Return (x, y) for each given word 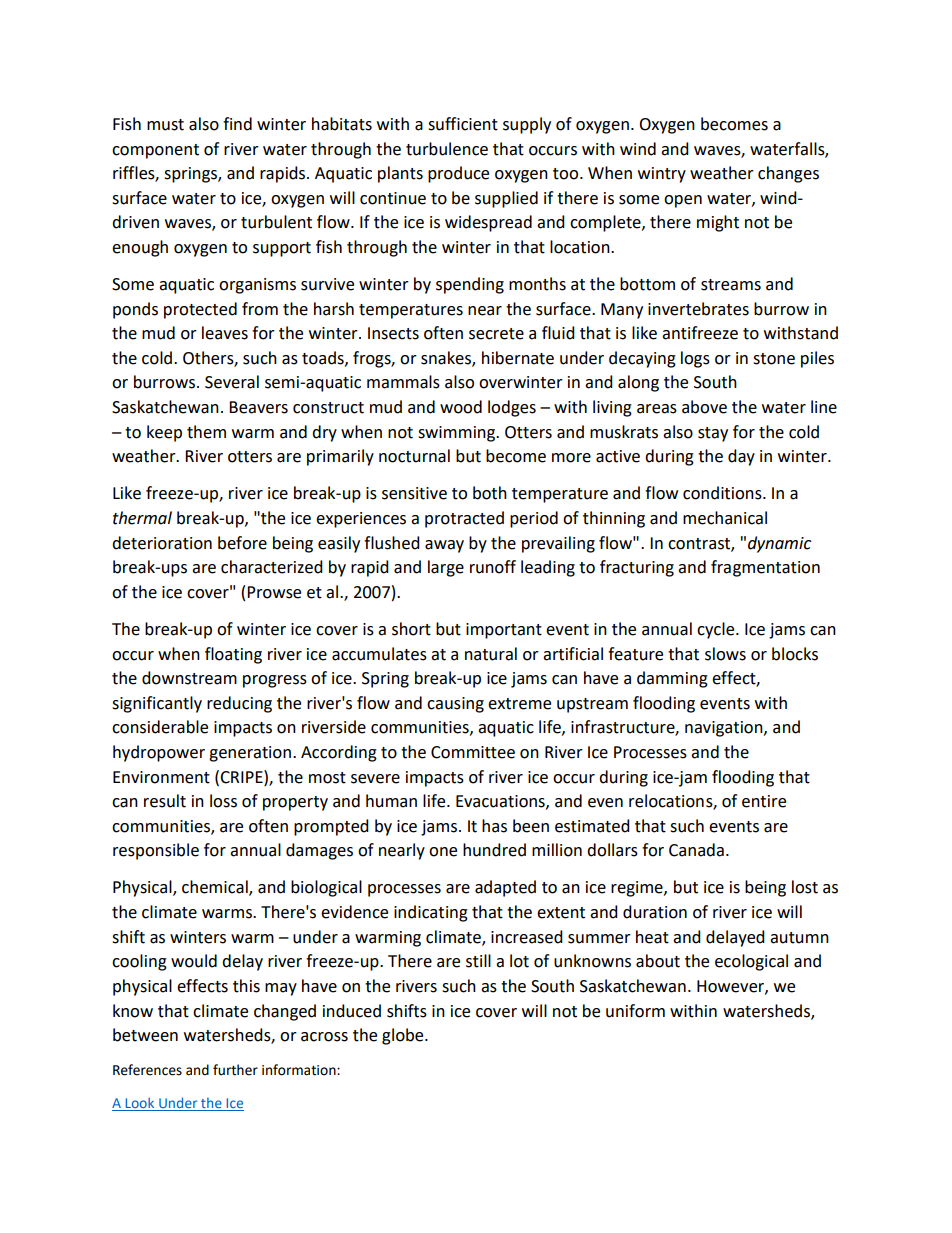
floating (233, 655)
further (235, 1070)
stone (774, 359)
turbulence (447, 149)
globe (404, 1036)
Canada (696, 850)
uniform (635, 1011)
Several (232, 382)
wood (461, 407)
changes (788, 174)
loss (223, 801)
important (504, 631)
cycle (717, 630)
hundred (494, 850)
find (237, 124)
